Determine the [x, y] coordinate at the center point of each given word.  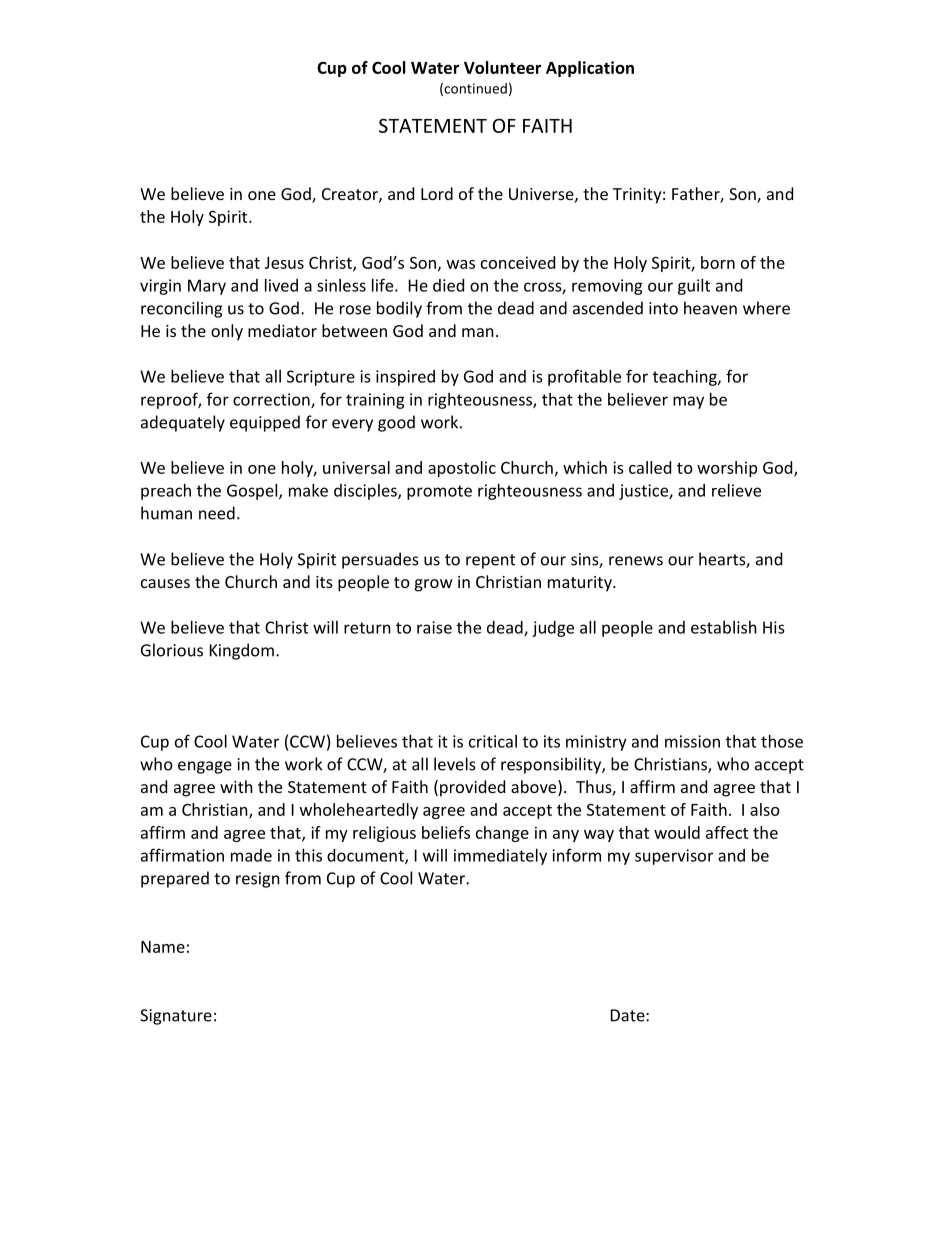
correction [272, 400]
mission [692, 741]
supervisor [674, 857]
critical [493, 741]
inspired [405, 378]
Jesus [284, 263]
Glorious [172, 650]
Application [590, 69]
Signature [176, 1017]
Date [629, 1015]
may [688, 402]
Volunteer [502, 67]
